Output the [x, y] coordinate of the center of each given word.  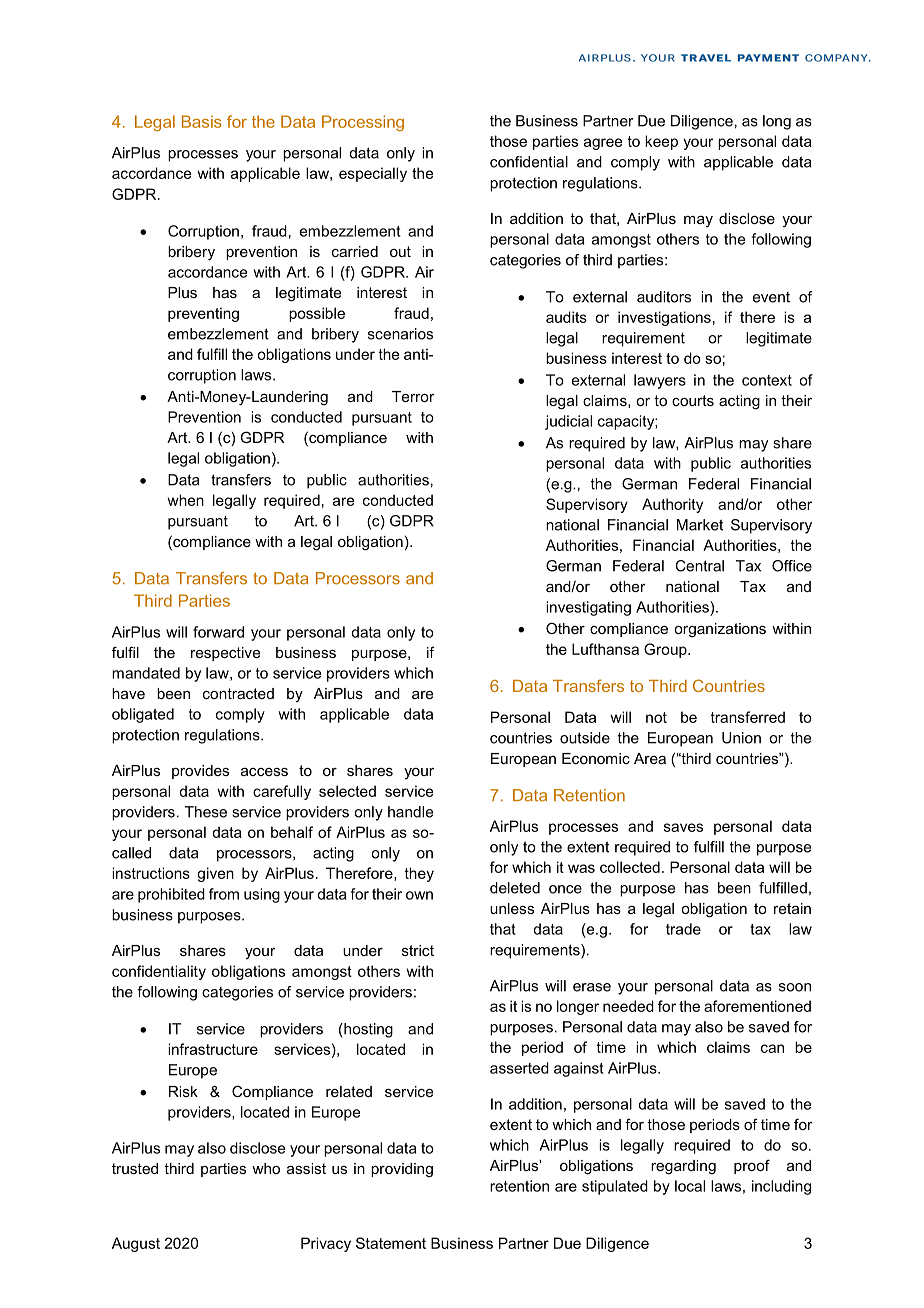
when [185, 500]
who [266, 1168]
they [419, 874]
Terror [413, 396]
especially [373, 174]
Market [700, 525]
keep [661, 142]
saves [683, 827]
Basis [202, 121]
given [215, 874]
